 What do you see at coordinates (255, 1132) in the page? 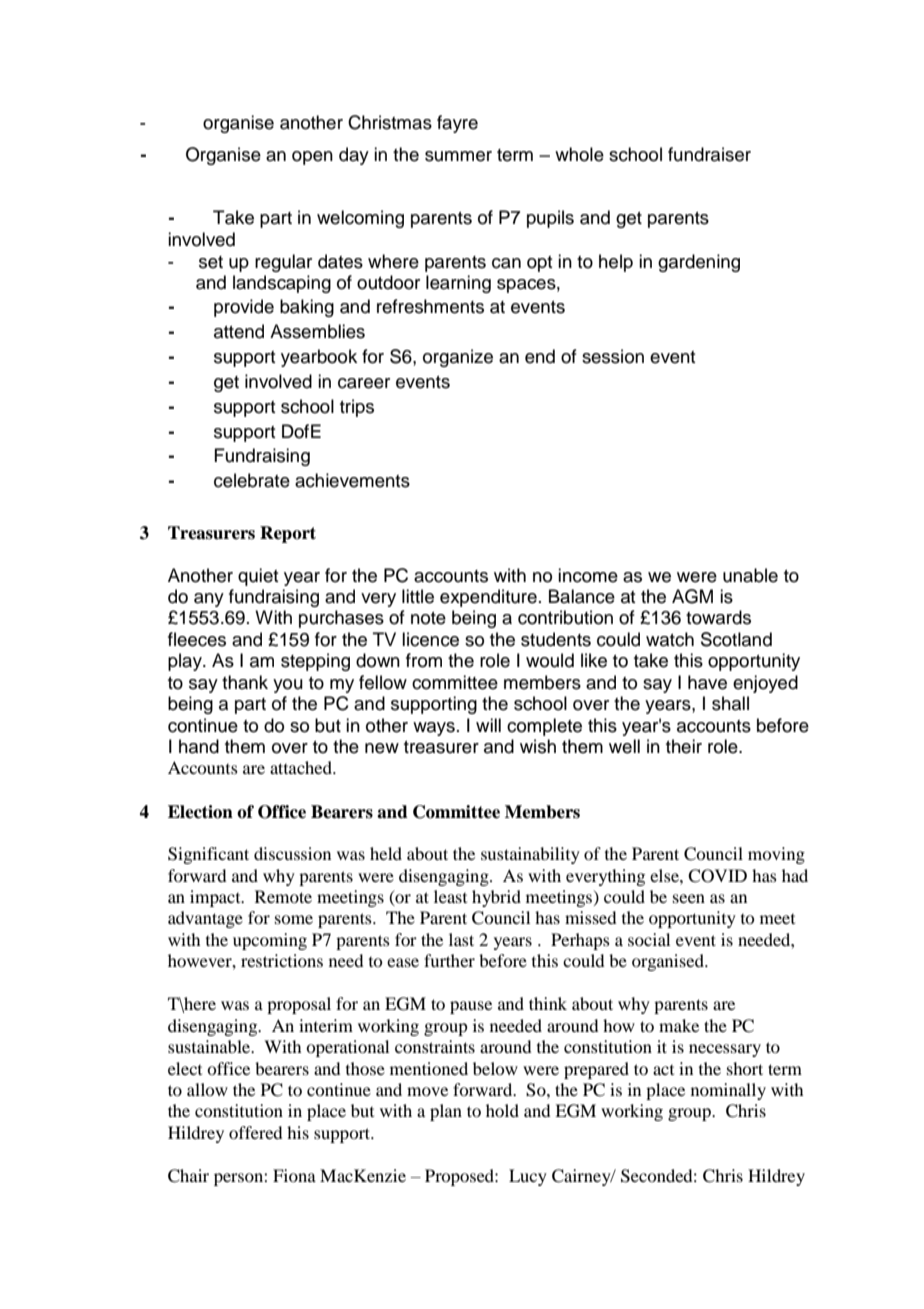
I see `offered` at bounding box center [255, 1132].
